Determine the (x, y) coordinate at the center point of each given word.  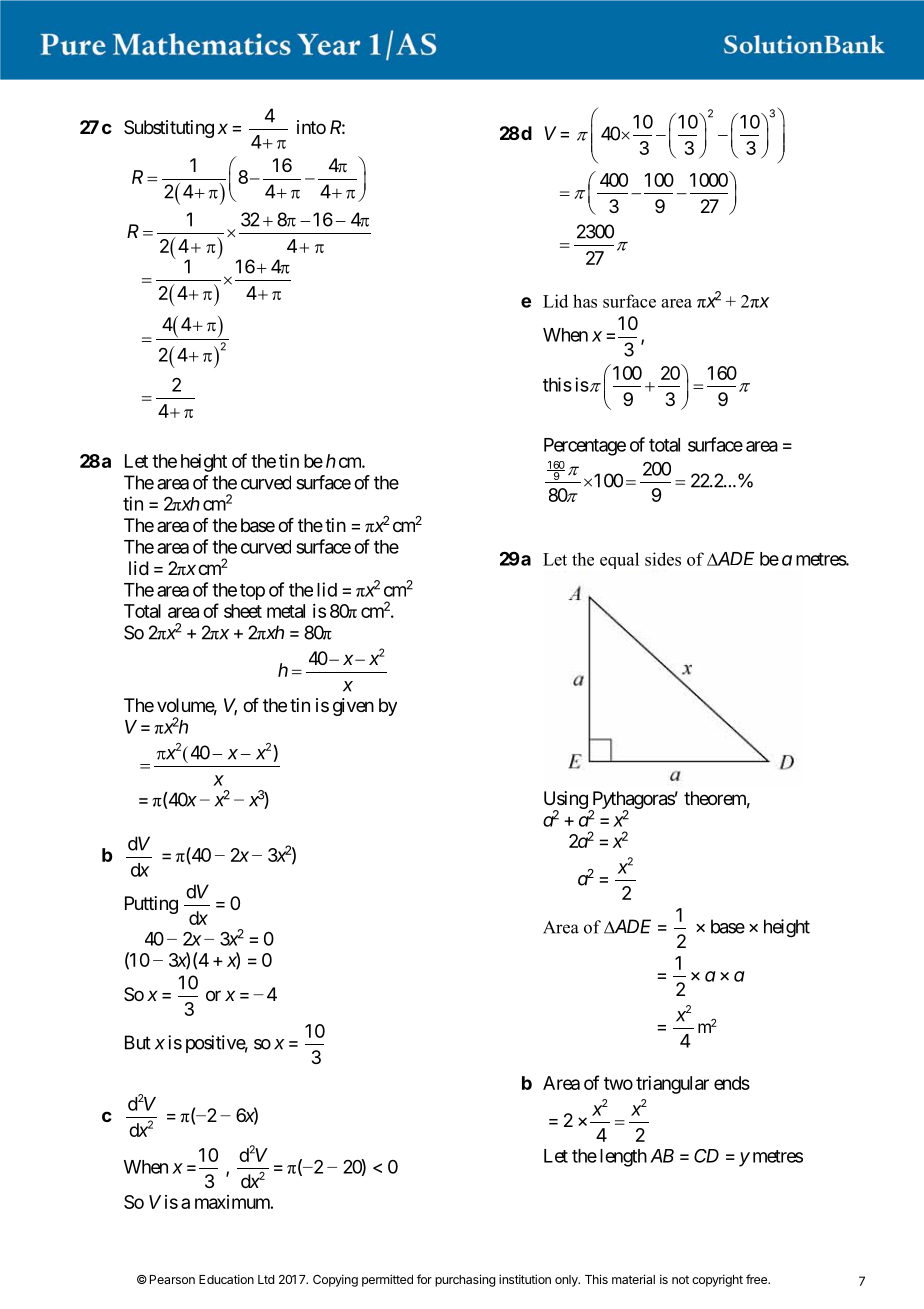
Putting (151, 905)
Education (226, 1279)
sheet (243, 611)
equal (619, 560)
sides (663, 559)
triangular (672, 1085)
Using (566, 801)
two (618, 1083)
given (353, 707)
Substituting (169, 129)
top (252, 592)
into (311, 127)
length (623, 1158)
